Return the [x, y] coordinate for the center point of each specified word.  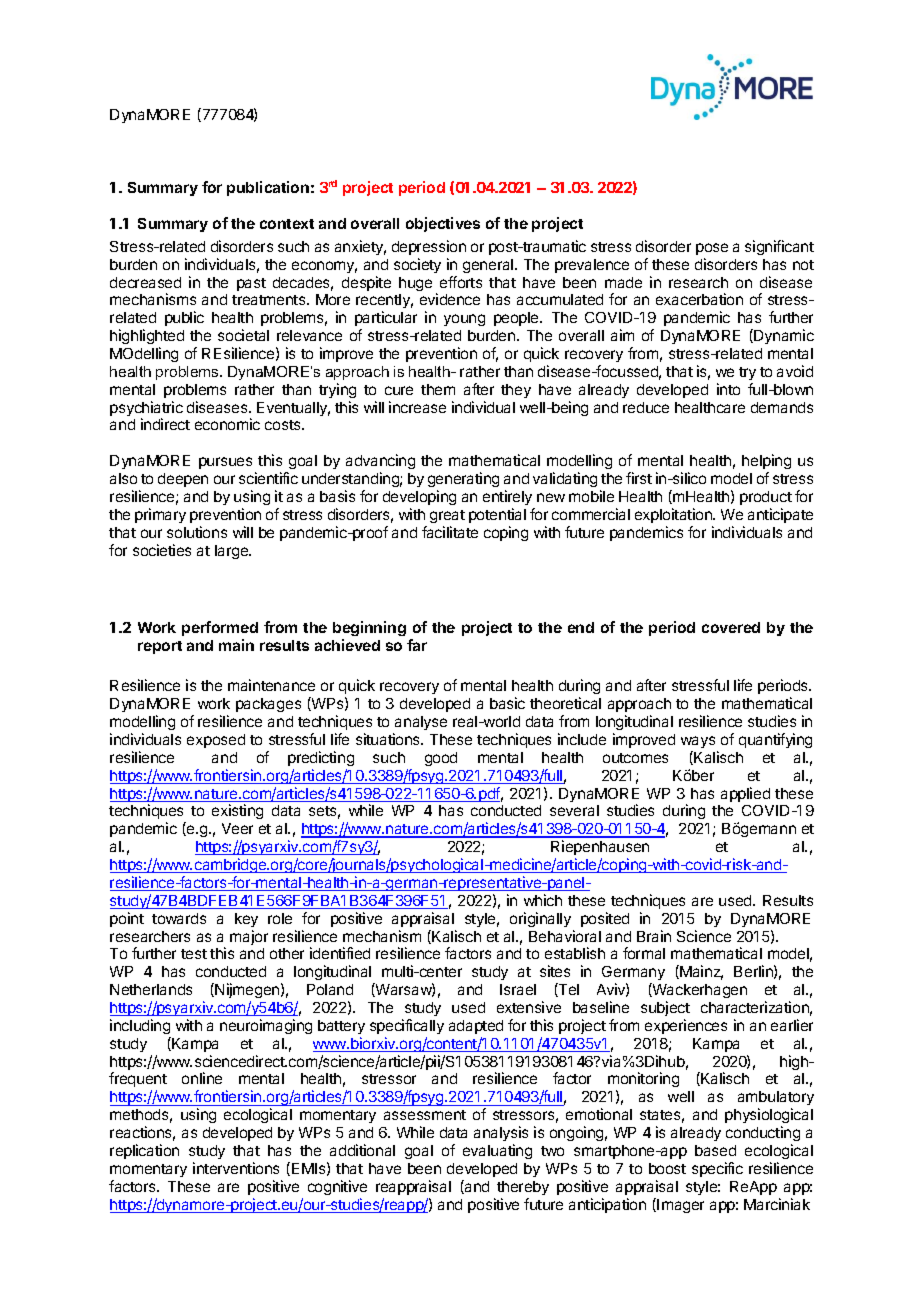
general [489, 266]
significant [779, 247]
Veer [237, 828]
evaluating [497, 1151]
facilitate [450, 532]
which [543, 900]
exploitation [674, 515]
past [251, 284]
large [232, 552]
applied [745, 794]
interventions [236, 1168]
